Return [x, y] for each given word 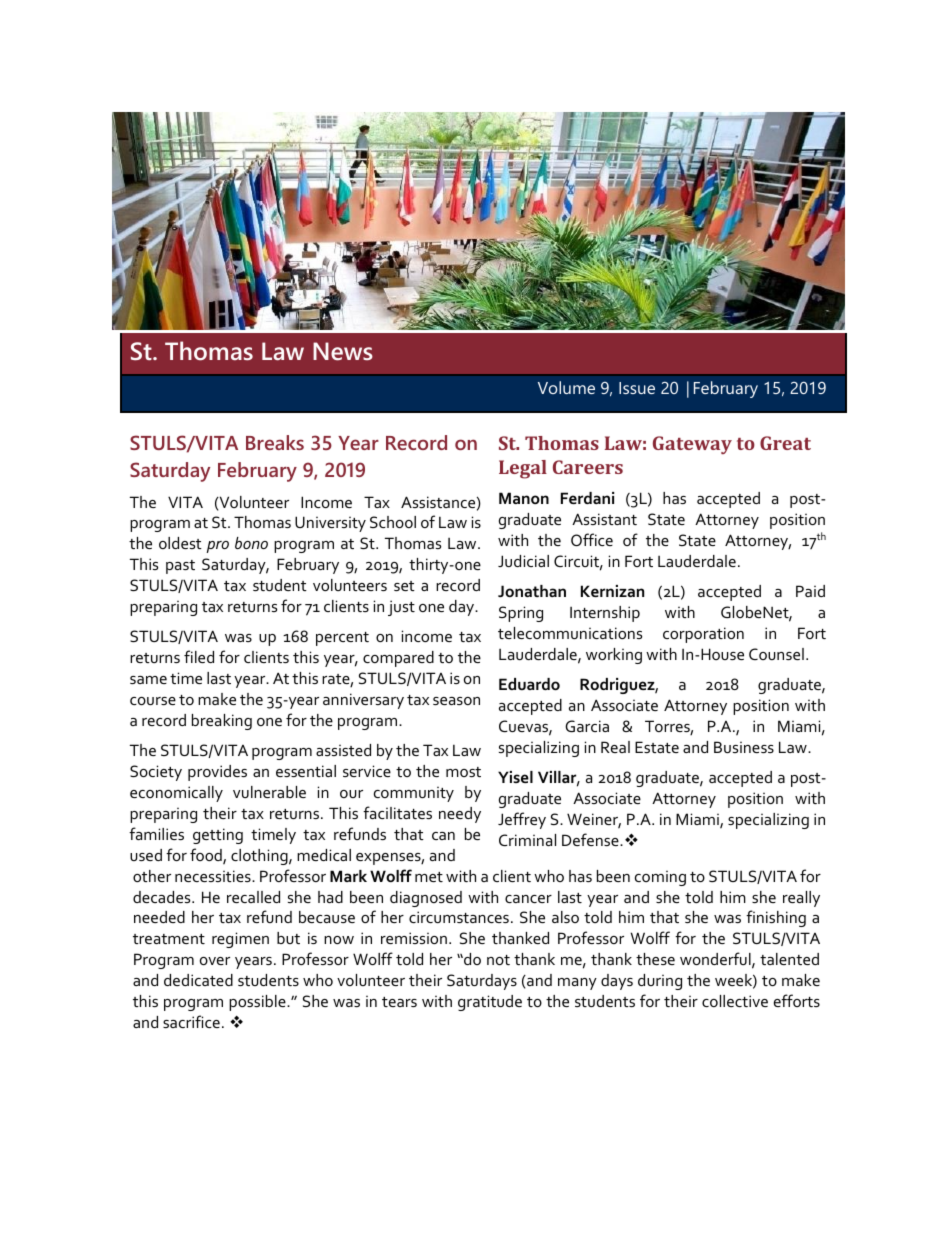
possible [258, 1003]
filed [199, 656]
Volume [566, 387]
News [343, 351]
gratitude [490, 1003]
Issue [637, 388]
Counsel [776, 654]
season [456, 701]
